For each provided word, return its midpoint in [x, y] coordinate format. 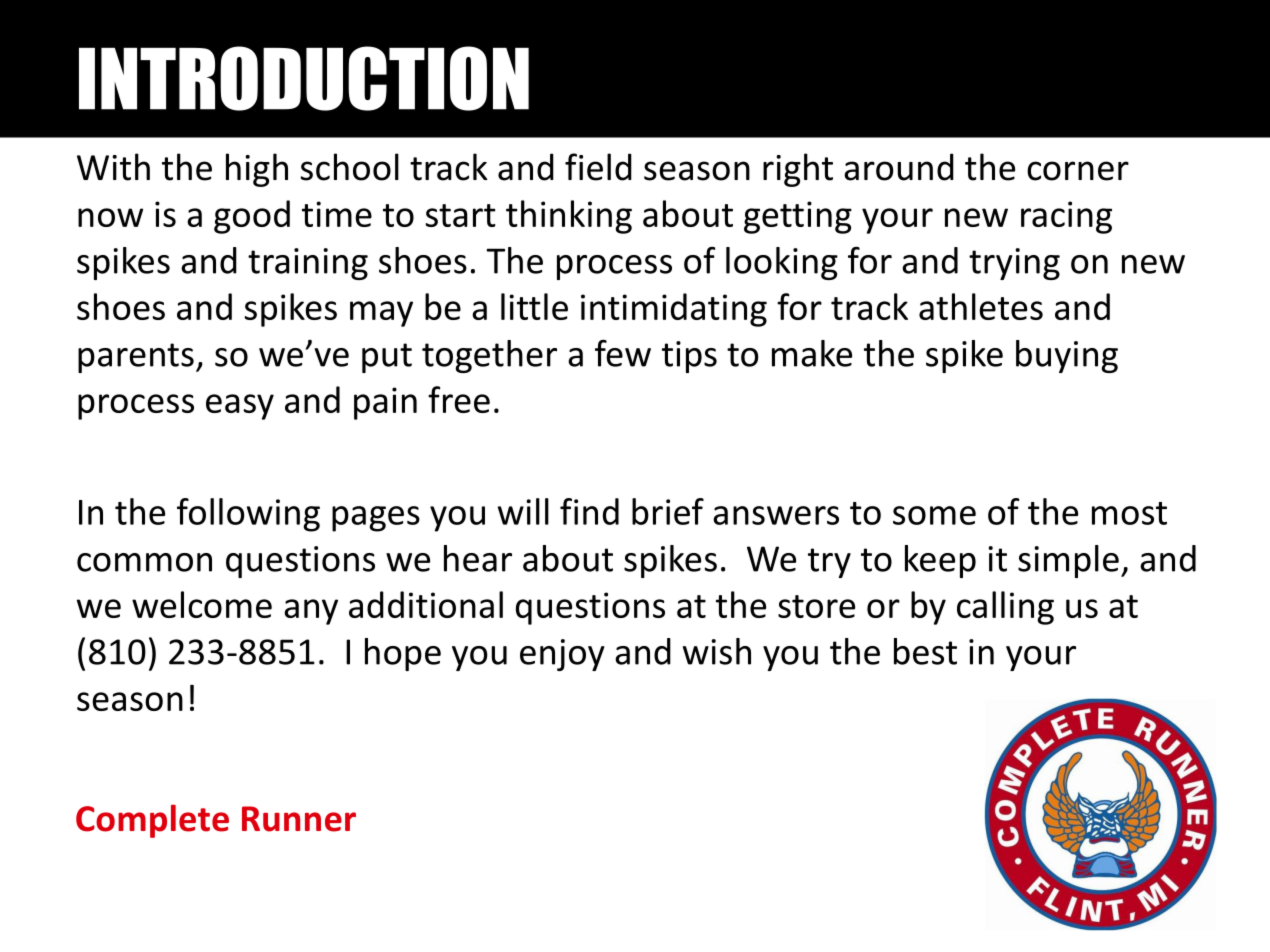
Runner [299, 819]
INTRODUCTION [304, 78]
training [308, 264]
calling [1005, 608]
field [598, 167]
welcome [202, 604]
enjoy [562, 655]
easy [240, 407]
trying [1014, 264]
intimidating [674, 310]
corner [1078, 171]
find [589, 511]
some [934, 515]
